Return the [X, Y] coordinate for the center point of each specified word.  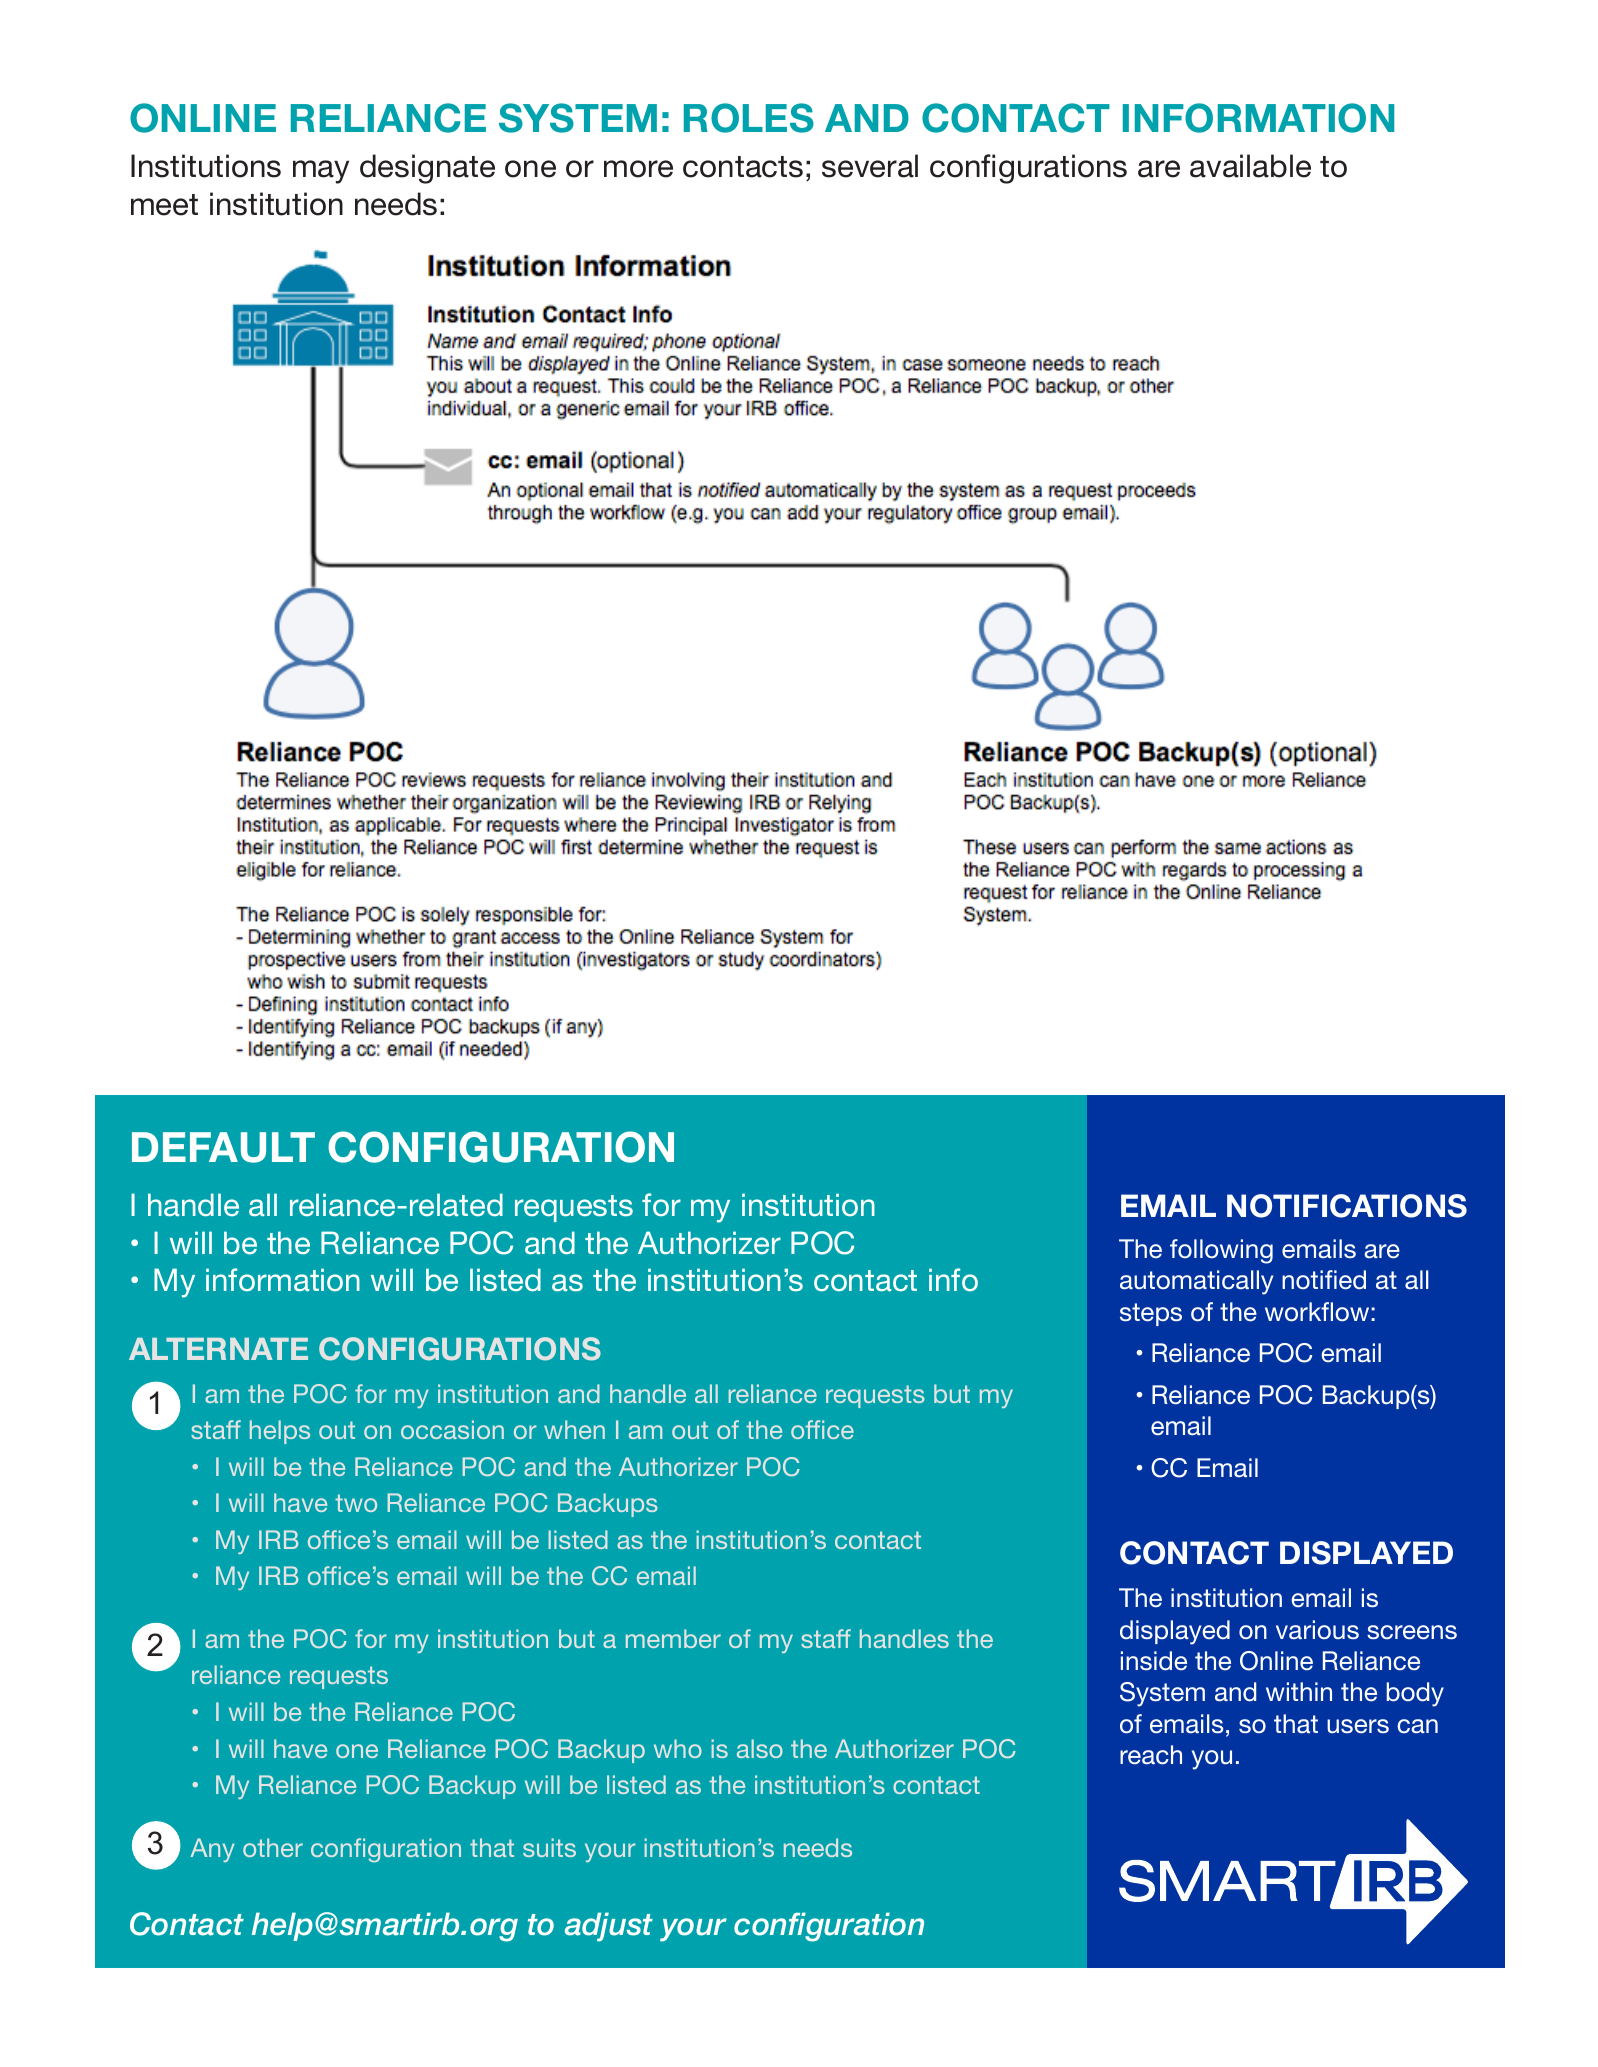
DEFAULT [223, 1147]
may [321, 172]
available [1250, 166]
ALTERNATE [218, 1349]
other [273, 1847]
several [870, 166]
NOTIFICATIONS [1347, 1206]
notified [1324, 1279]
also [760, 1748]
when [574, 1429]
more [638, 169]
